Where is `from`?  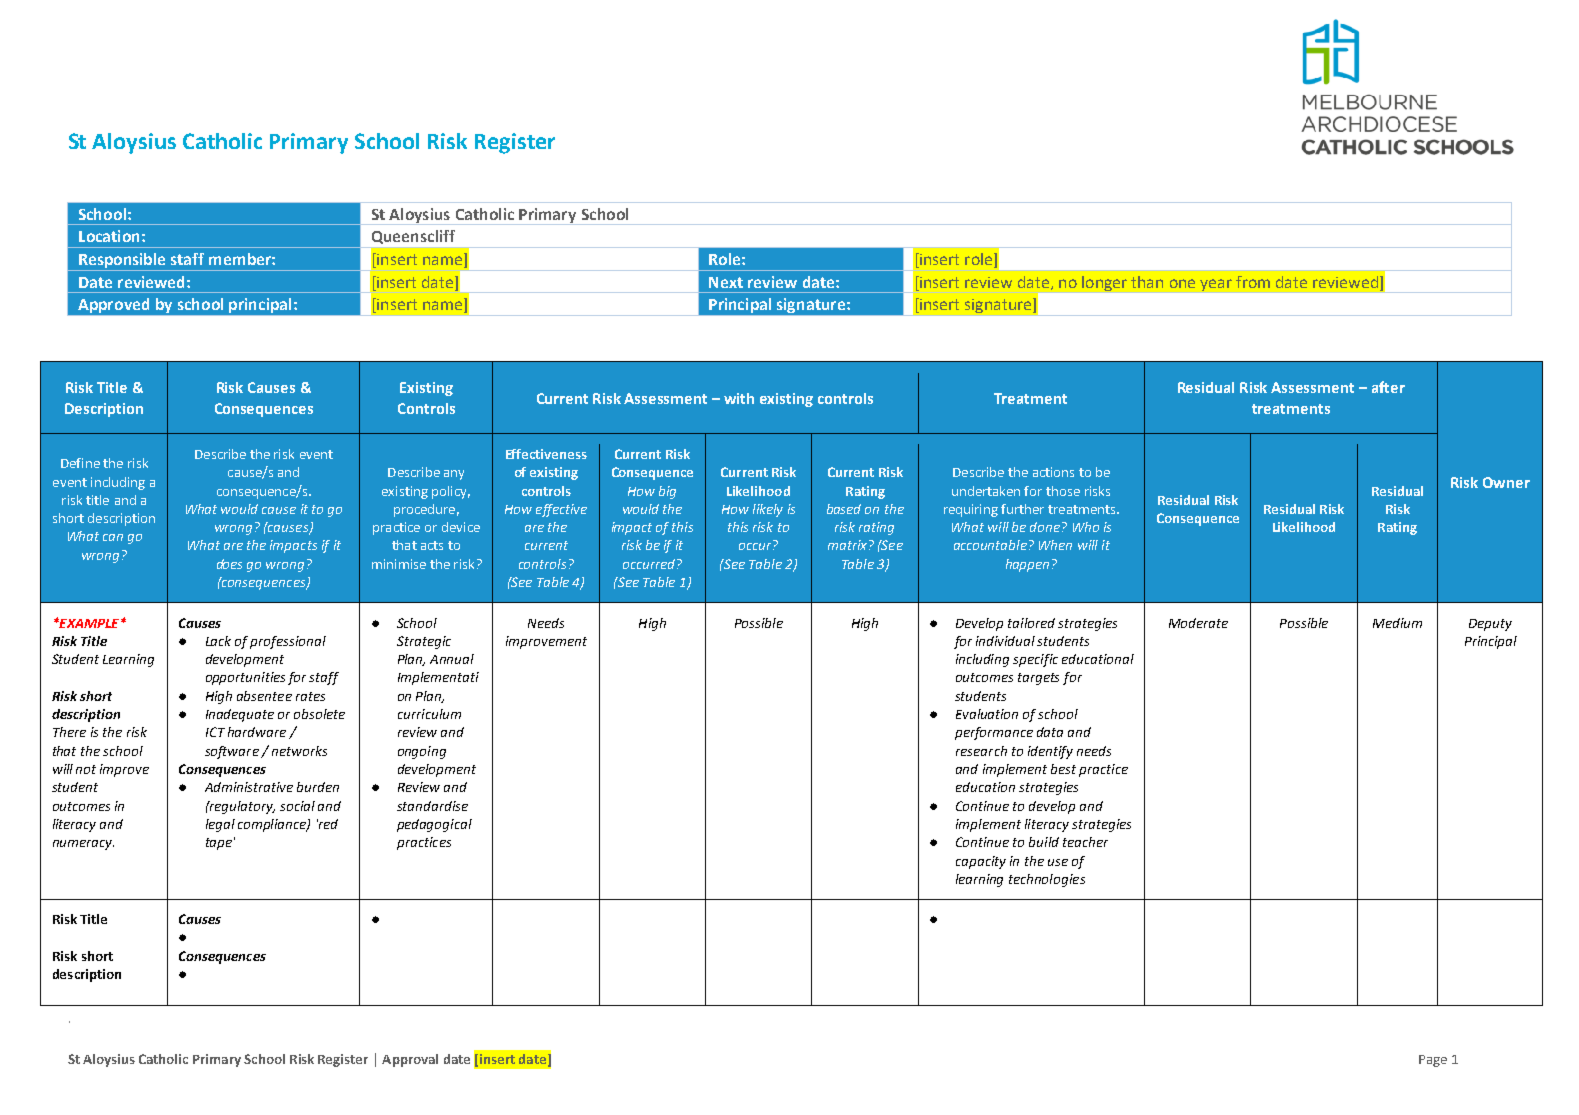
from is located at coordinates (1253, 282).
